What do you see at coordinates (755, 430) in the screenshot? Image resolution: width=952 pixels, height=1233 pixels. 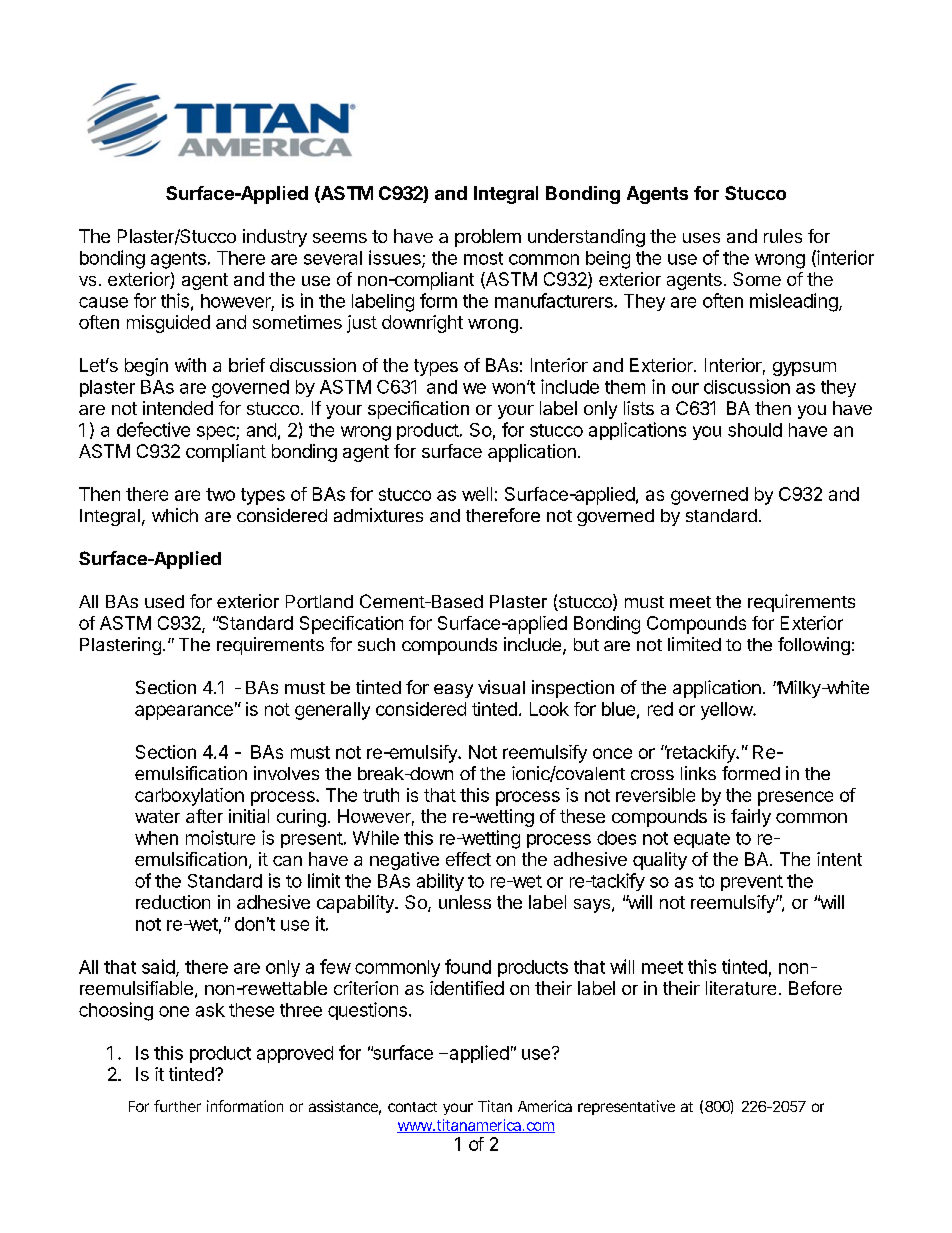 I see `should` at bounding box center [755, 430].
